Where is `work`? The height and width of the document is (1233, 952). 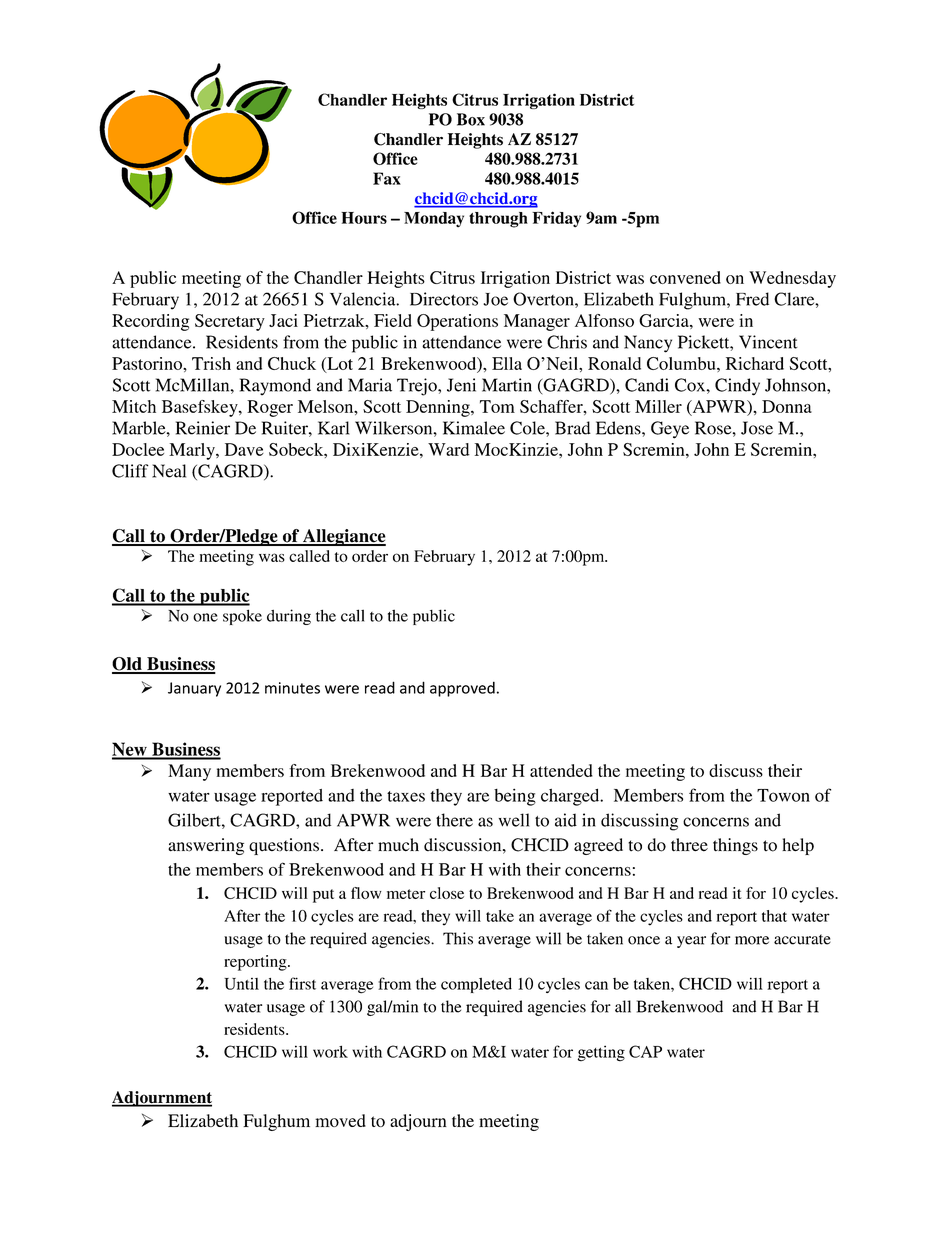 work is located at coordinates (330, 1051).
